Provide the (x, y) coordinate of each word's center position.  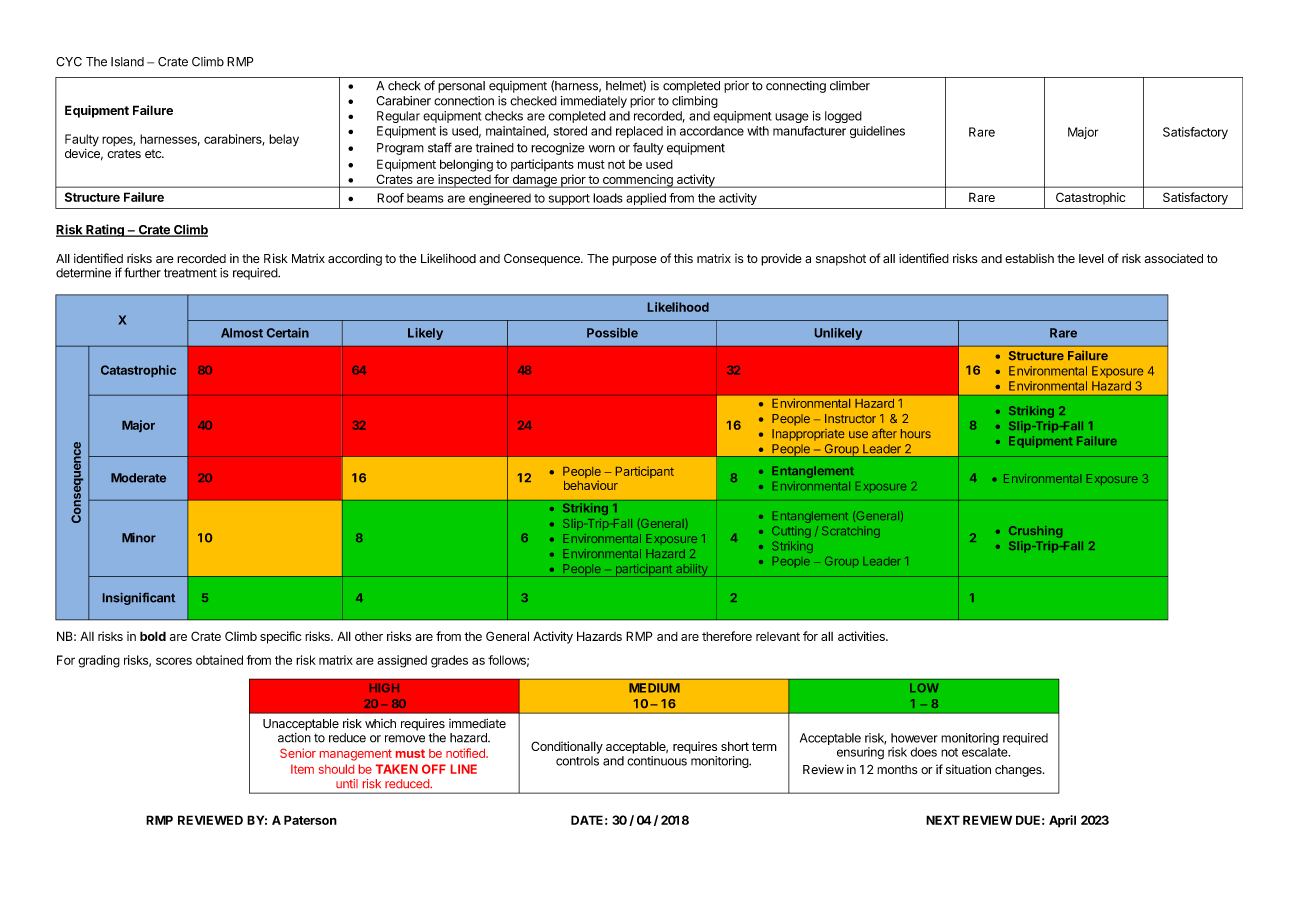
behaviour (591, 485)
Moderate (138, 478)
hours (916, 433)
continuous (657, 761)
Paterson (310, 820)
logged (843, 117)
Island (127, 62)
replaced (639, 132)
